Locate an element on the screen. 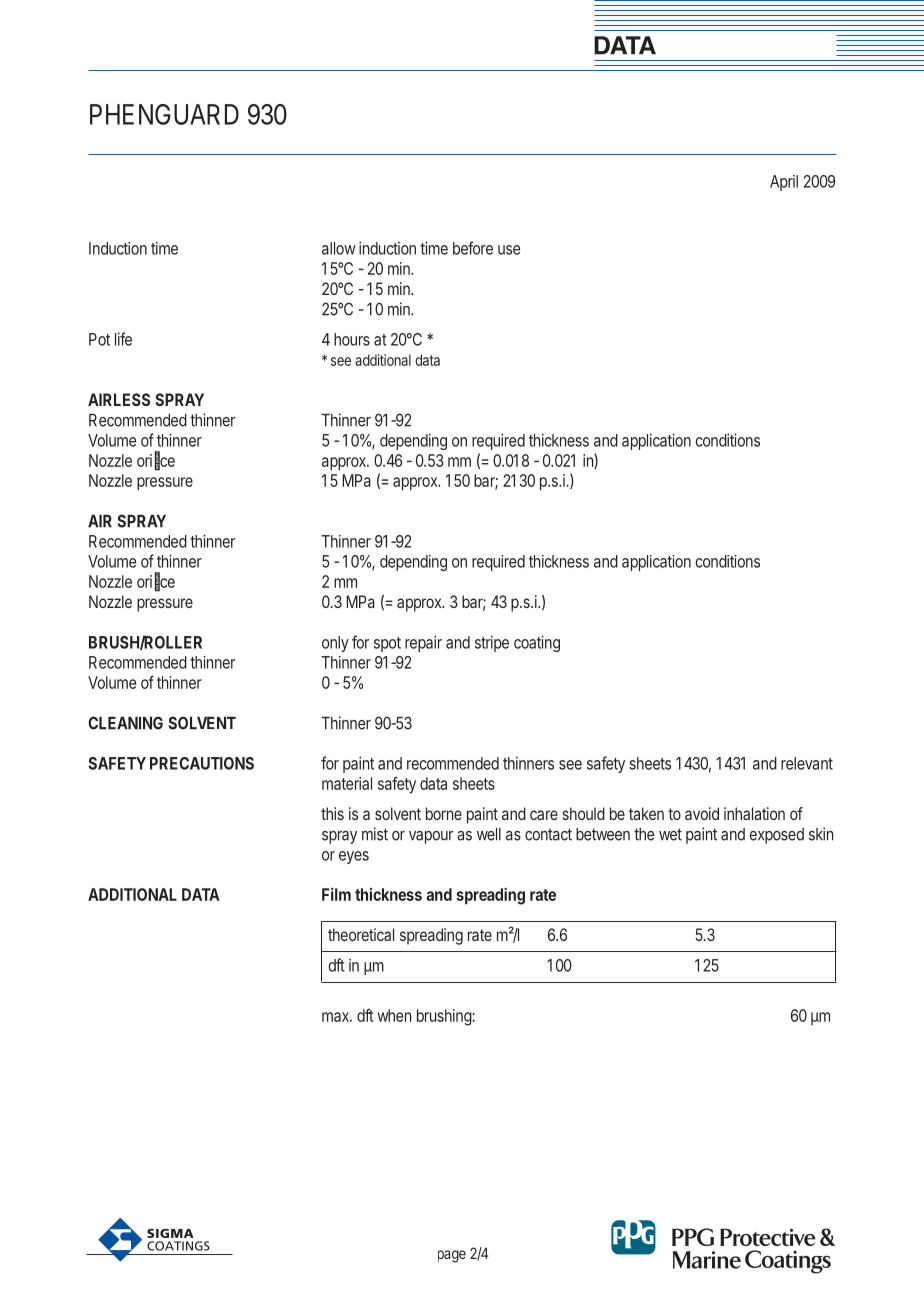 The height and width of the screenshot is (1308, 924). max is located at coordinates (336, 1017).
